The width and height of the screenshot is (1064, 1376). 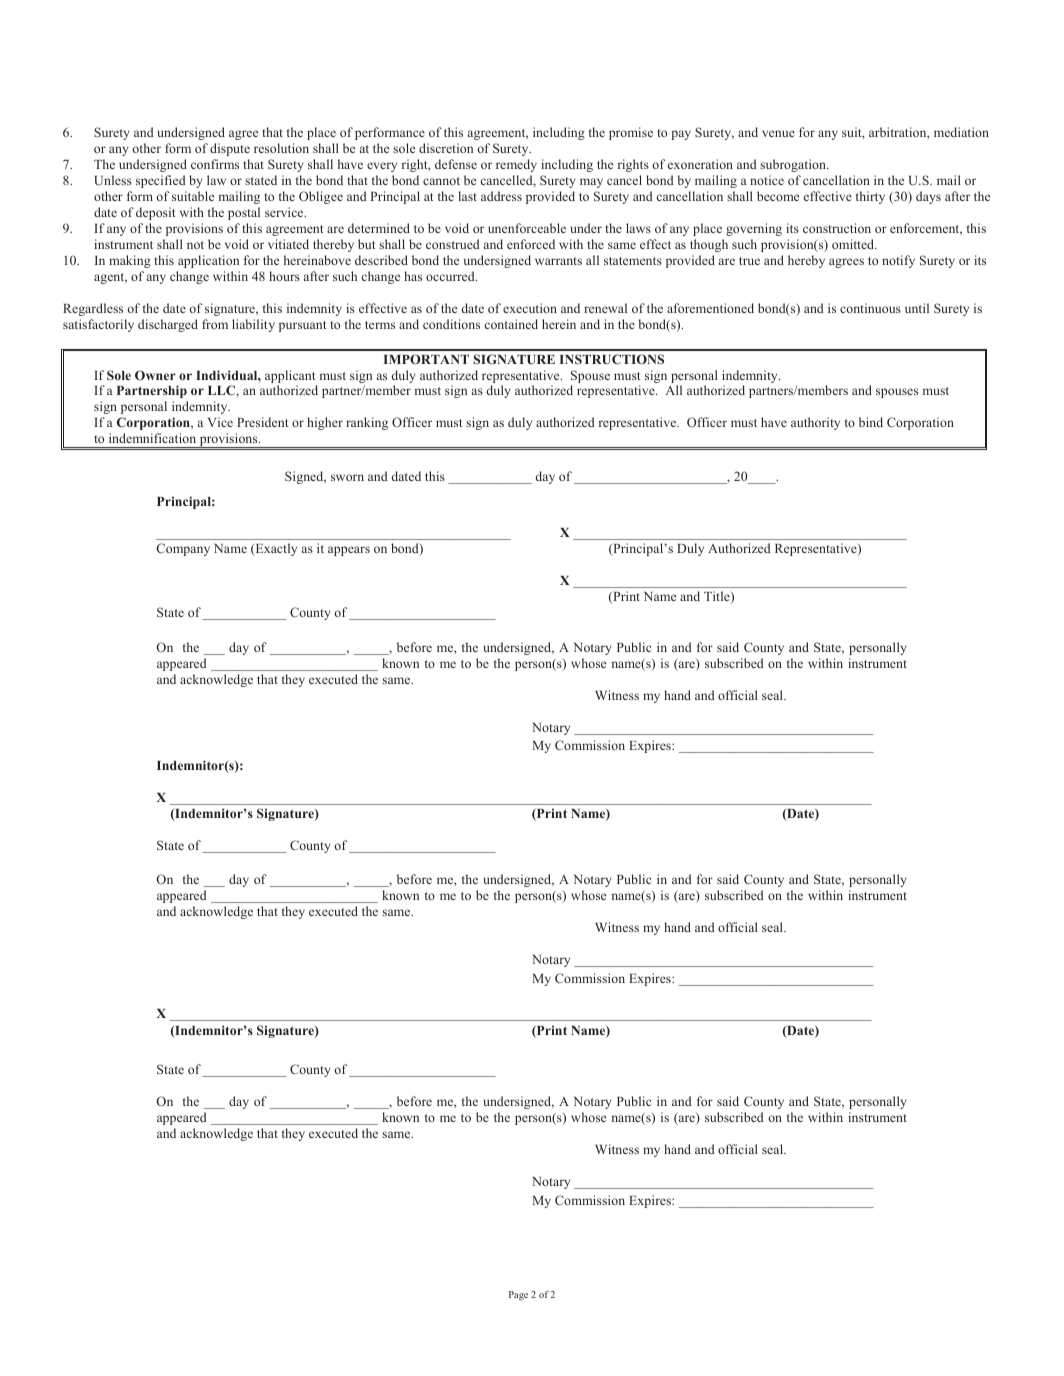 What do you see at coordinates (718, 597) in the screenshot?
I see `Title` at bounding box center [718, 597].
